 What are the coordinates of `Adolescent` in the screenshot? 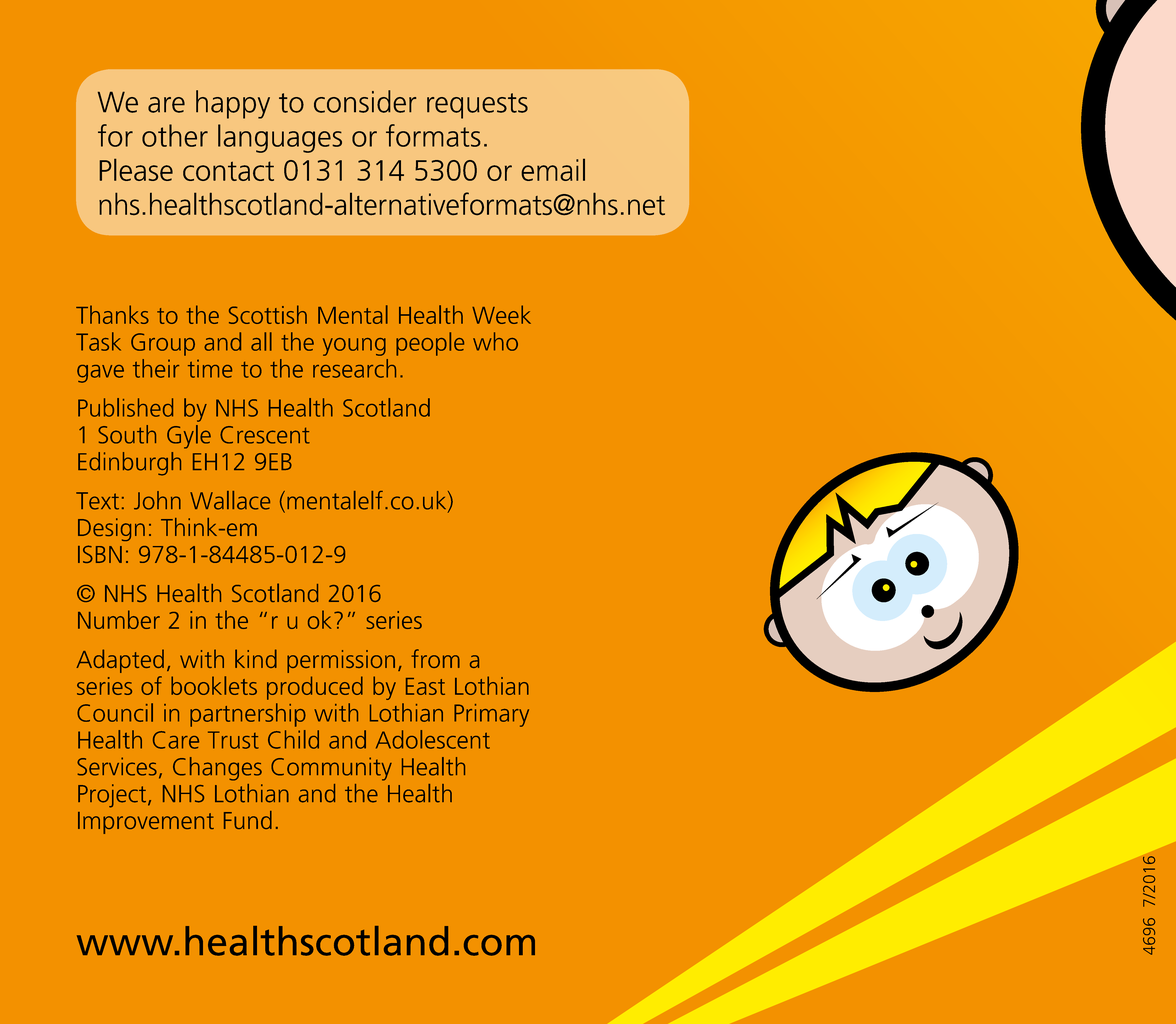 It's located at (433, 739).
